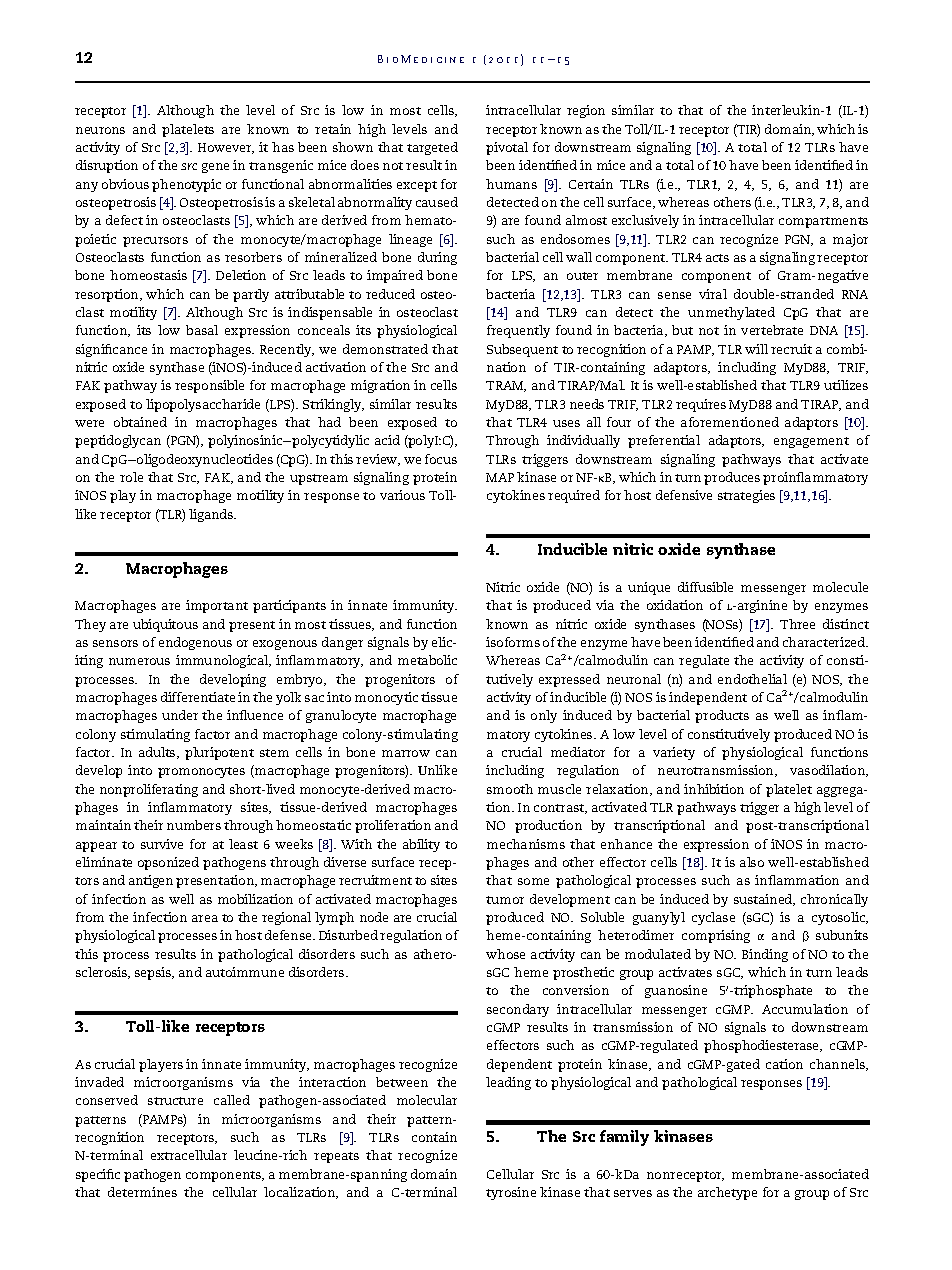 The image size is (952, 1270). I want to click on endogenous, so click(195, 643).
